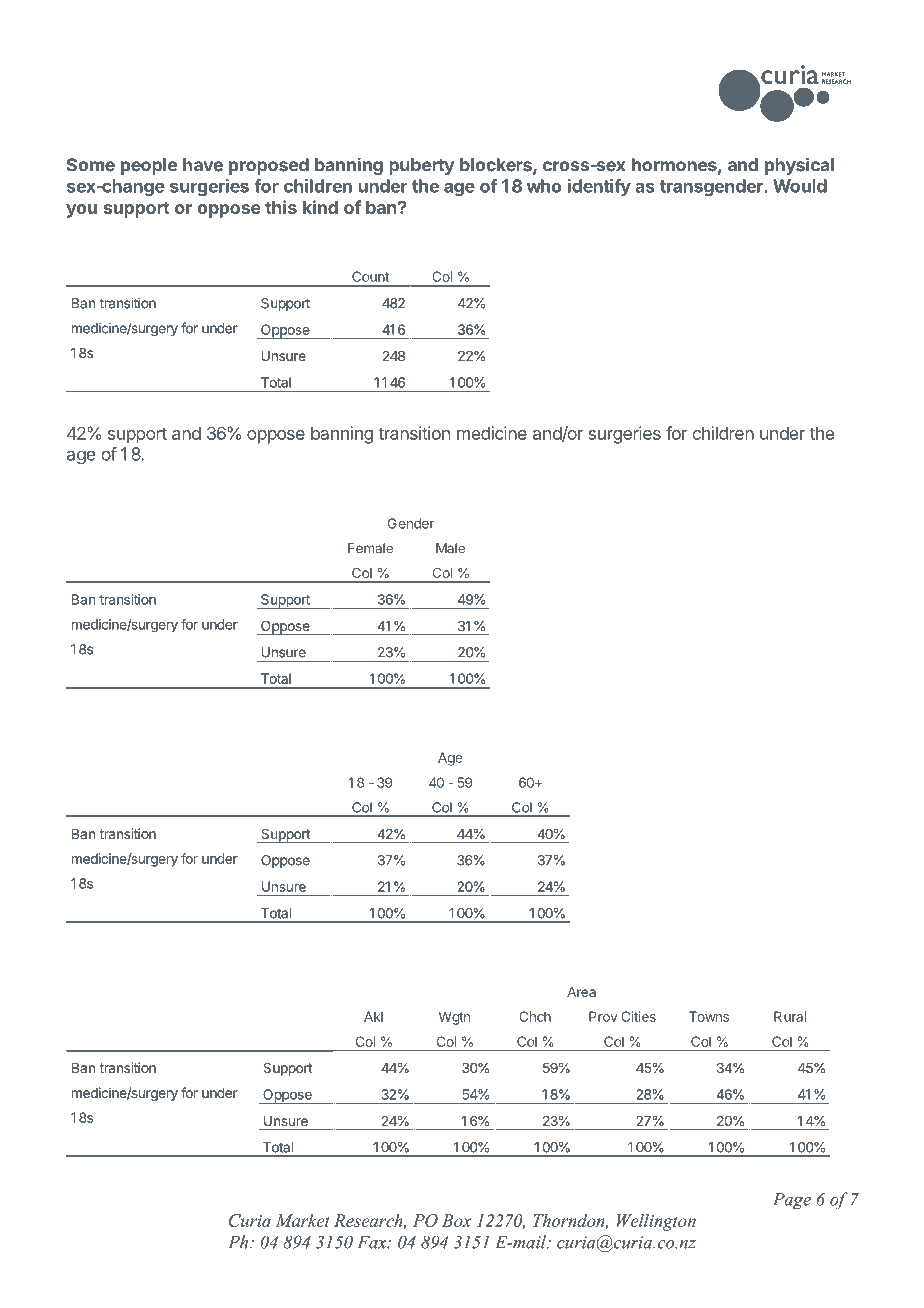 The image size is (924, 1308). What do you see at coordinates (320, 207) in the screenshot?
I see `kind` at bounding box center [320, 207].
